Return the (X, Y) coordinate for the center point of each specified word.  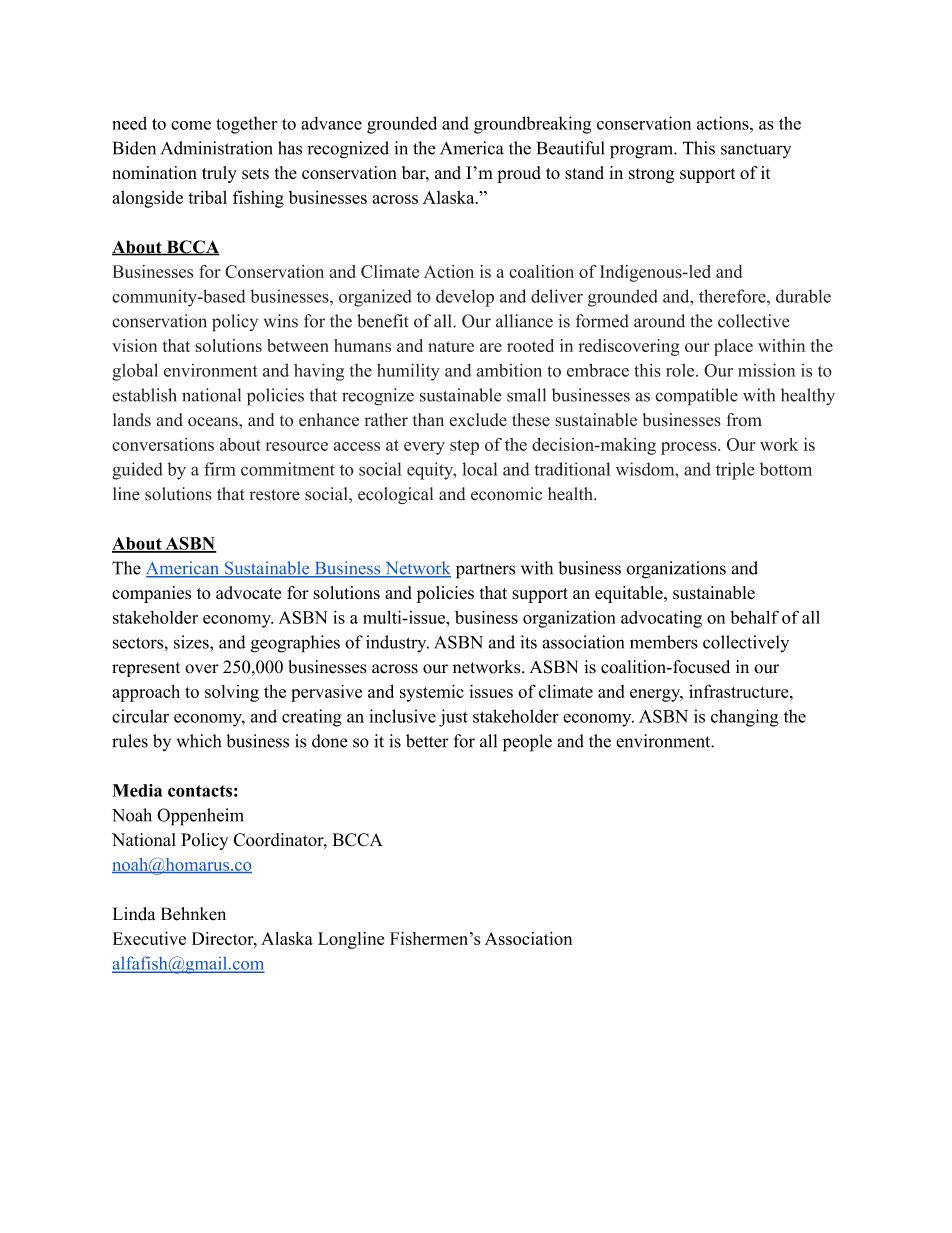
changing (745, 718)
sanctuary (756, 151)
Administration (217, 148)
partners (485, 571)
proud (519, 174)
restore (275, 495)
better (427, 741)
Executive (149, 938)
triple (735, 471)
